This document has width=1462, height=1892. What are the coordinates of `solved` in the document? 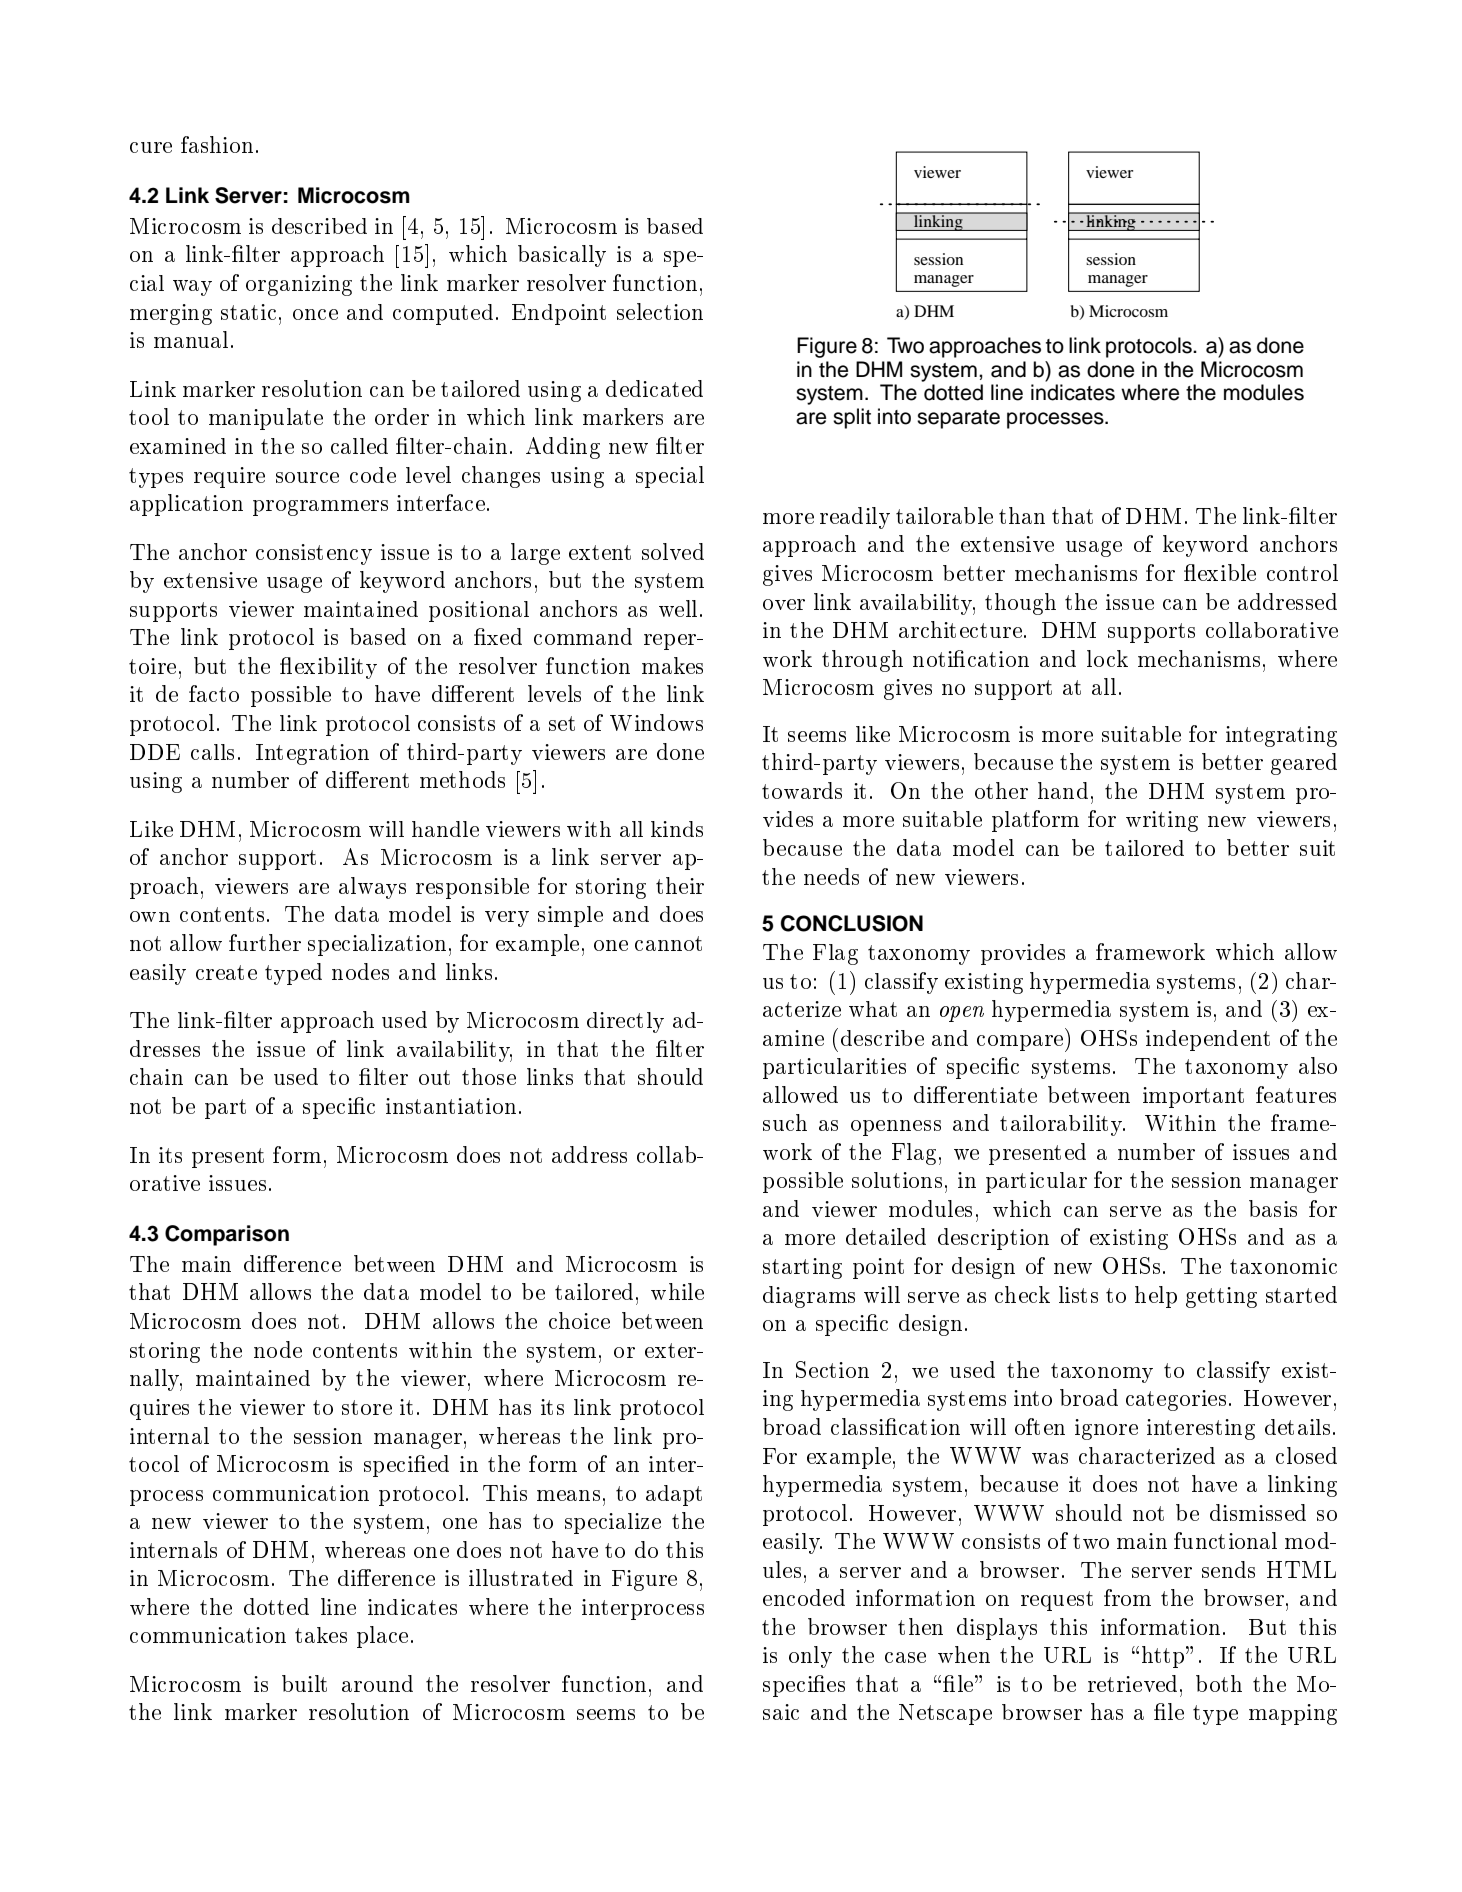 It's located at (673, 551).
